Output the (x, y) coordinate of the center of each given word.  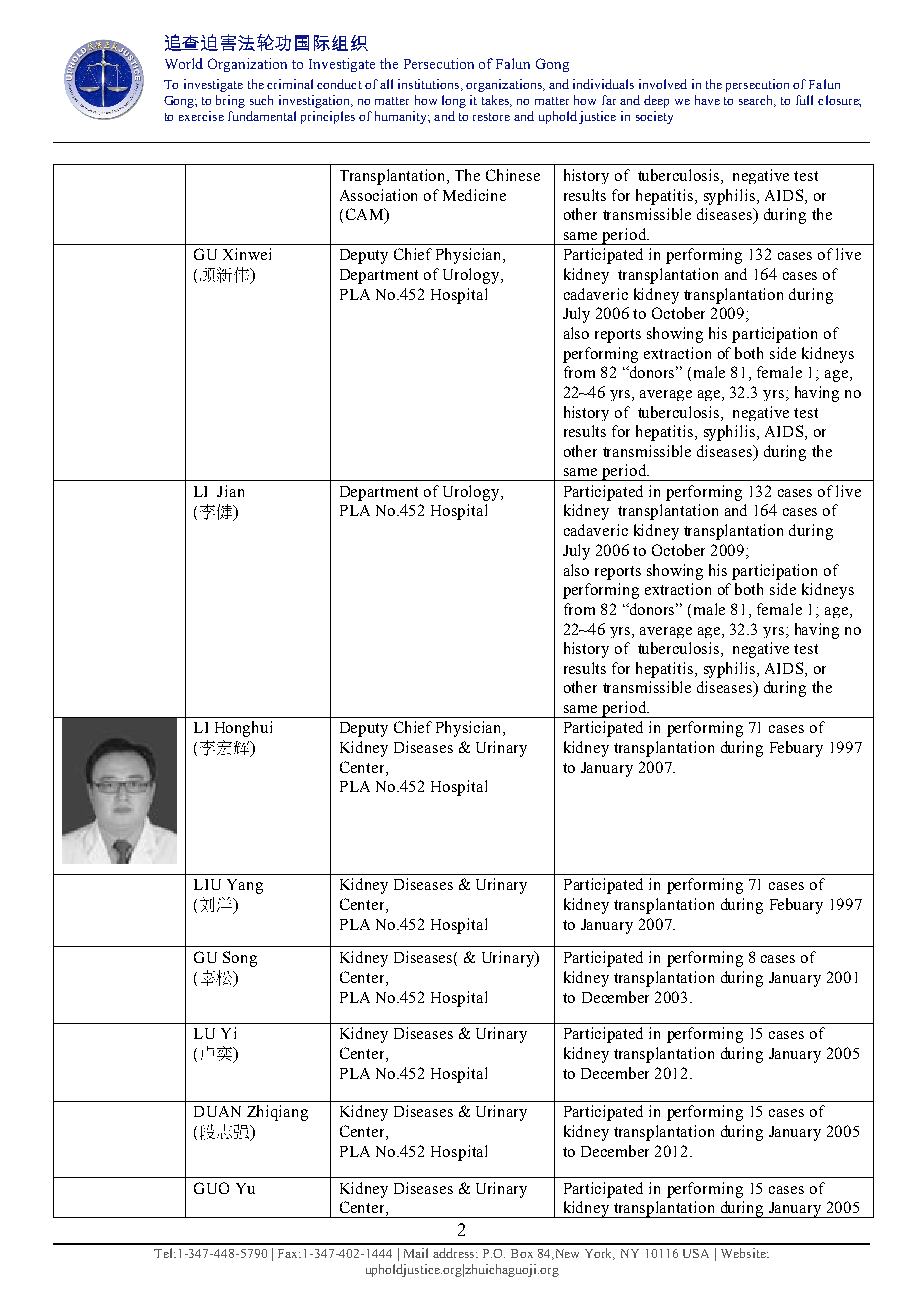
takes (497, 101)
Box (522, 1253)
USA (696, 1253)
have (707, 100)
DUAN (217, 1111)
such (261, 100)
